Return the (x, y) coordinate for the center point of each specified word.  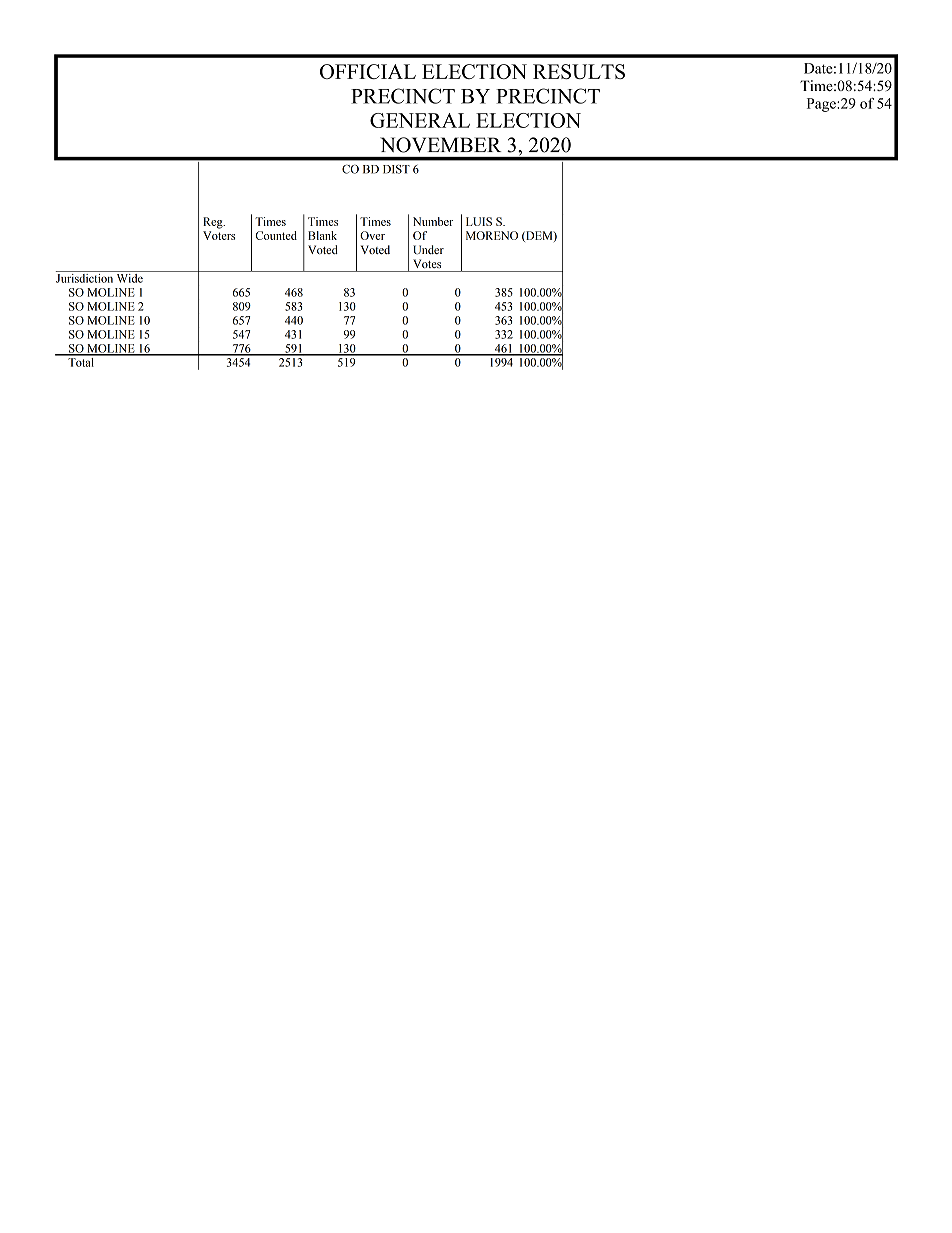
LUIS (479, 221)
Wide (129, 277)
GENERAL (420, 120)
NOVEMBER (440, 145)
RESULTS (579, 71)
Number (433, 221)
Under (428, 249)
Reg (214, 223)
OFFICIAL (368, 71)
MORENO (492, 235)
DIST (396, 169)
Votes (427, 263)
